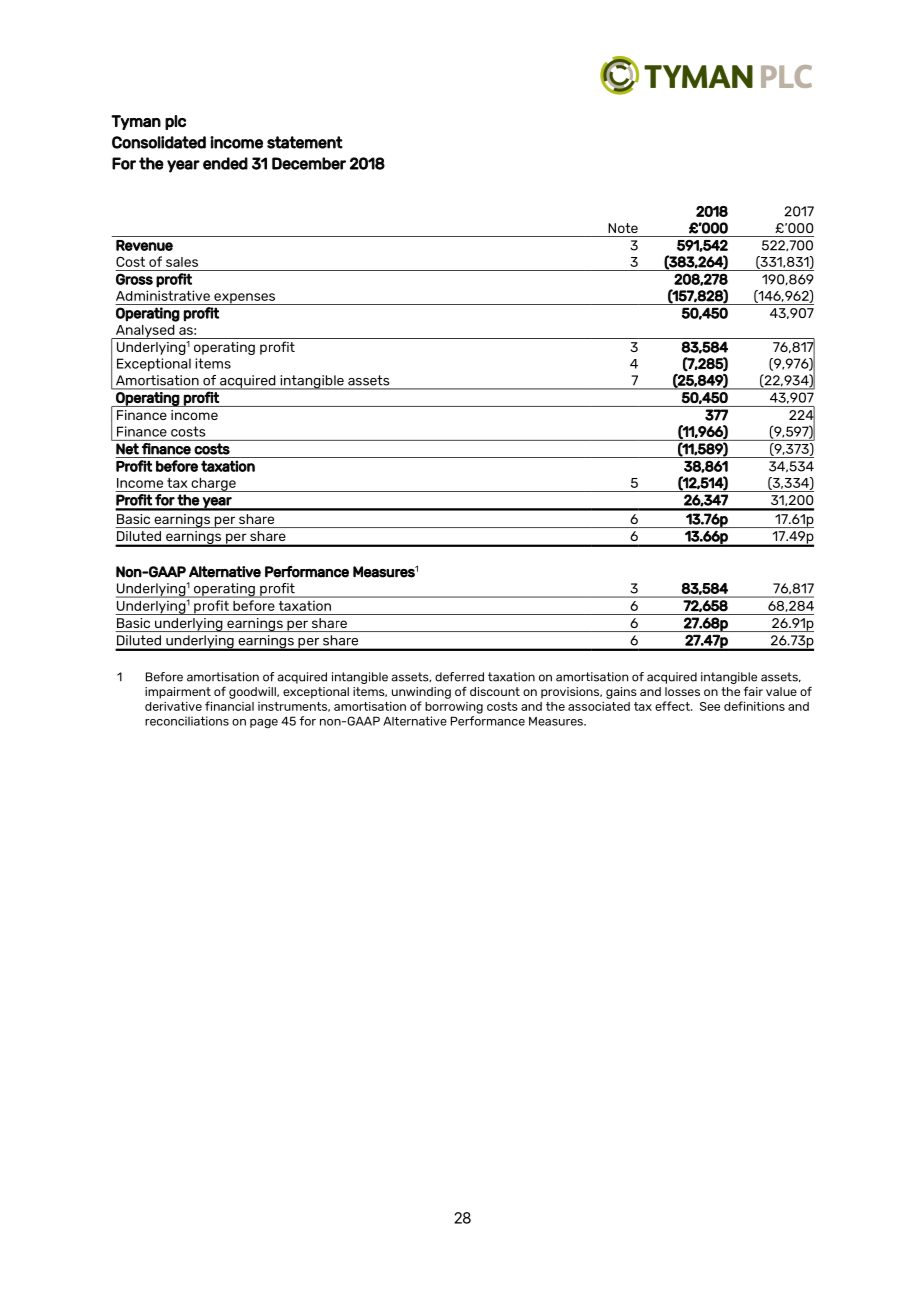 Image resolution: width=924 pixels, height=1308 pixels. Describe the element at coordinates (145, 332) in the screenshot. I see `Analysed` at that location.
